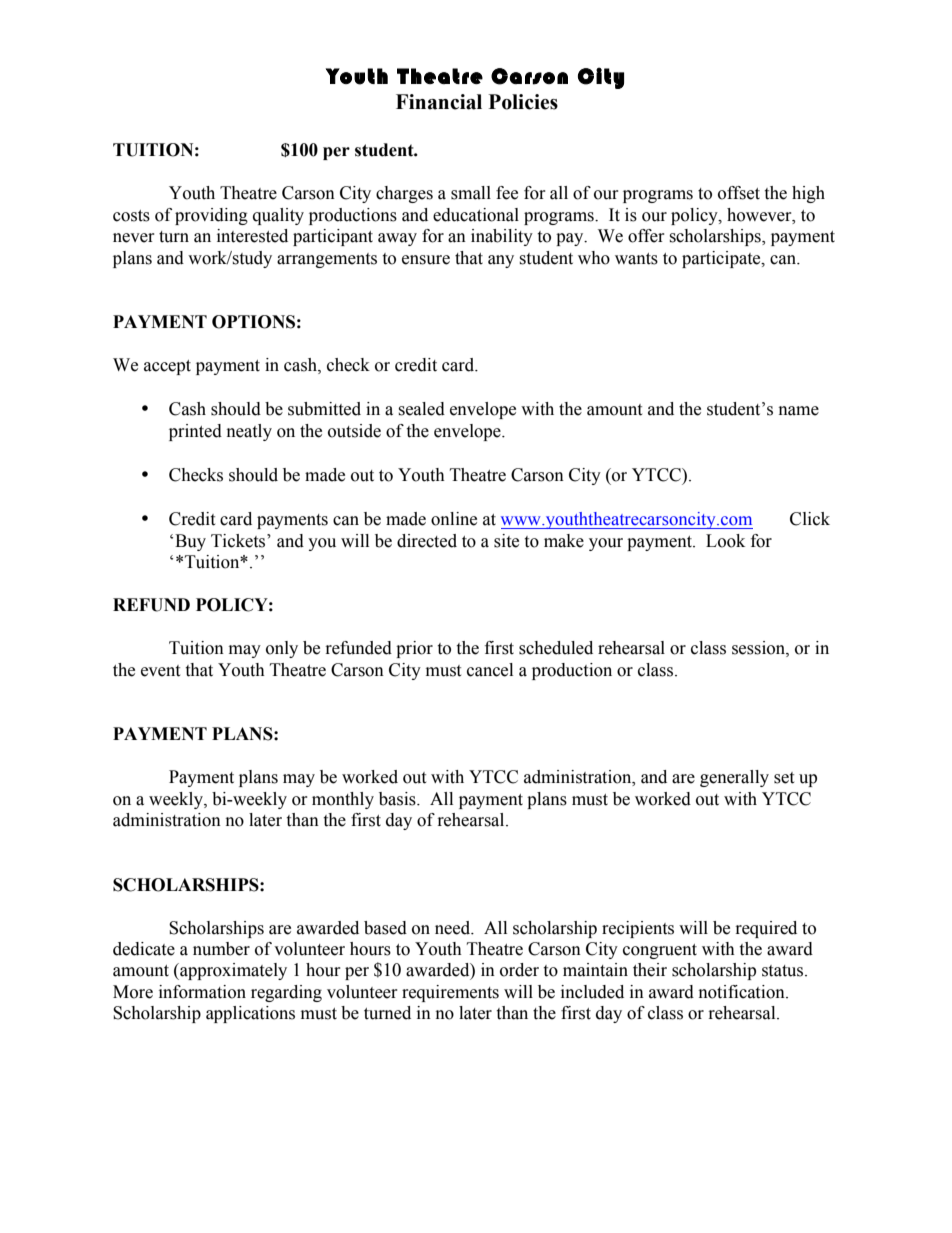 The image size is (952, 1233). I want to click on providing, so click(211, 216).
